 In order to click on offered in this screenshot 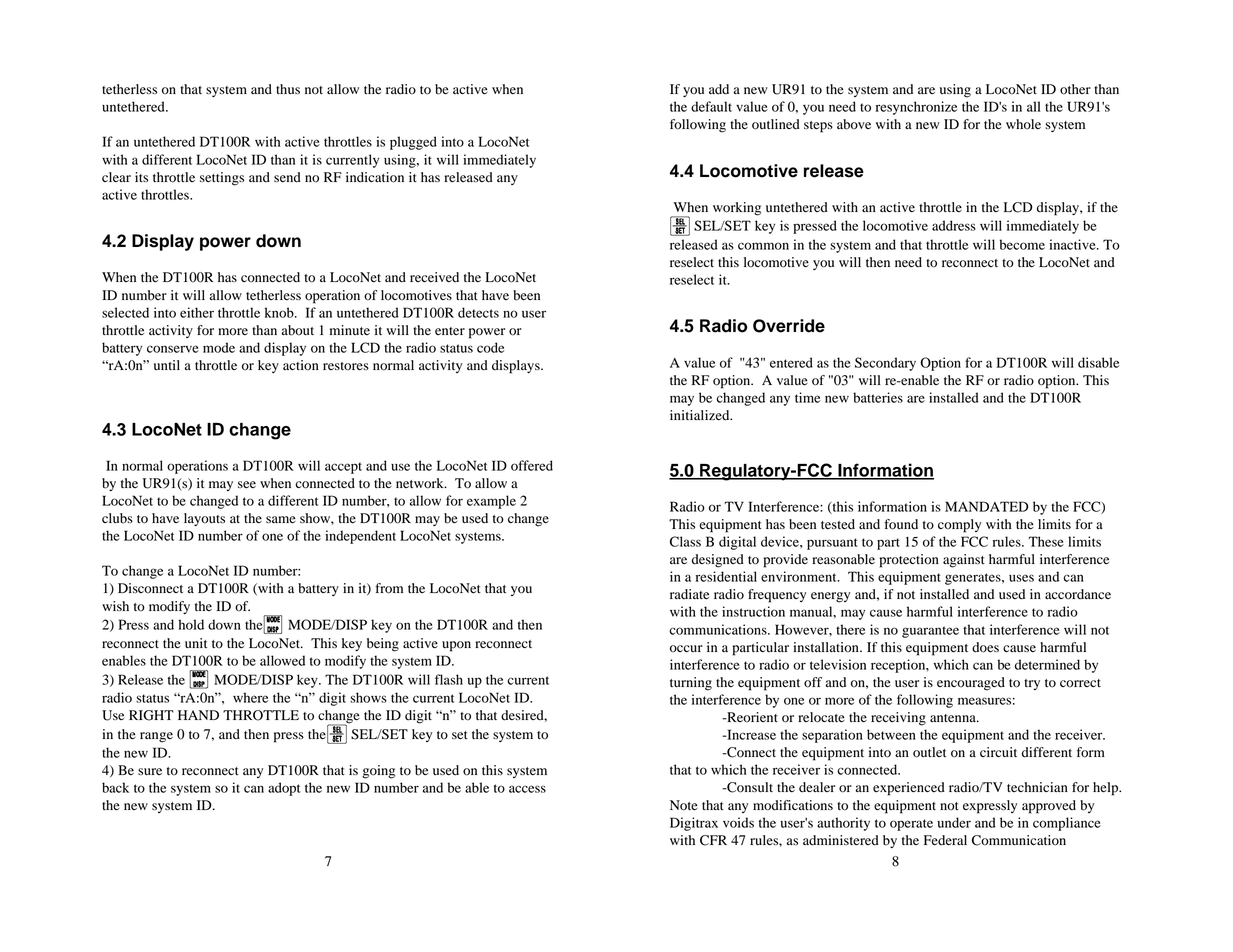, I will do `click(532, 465)`.
